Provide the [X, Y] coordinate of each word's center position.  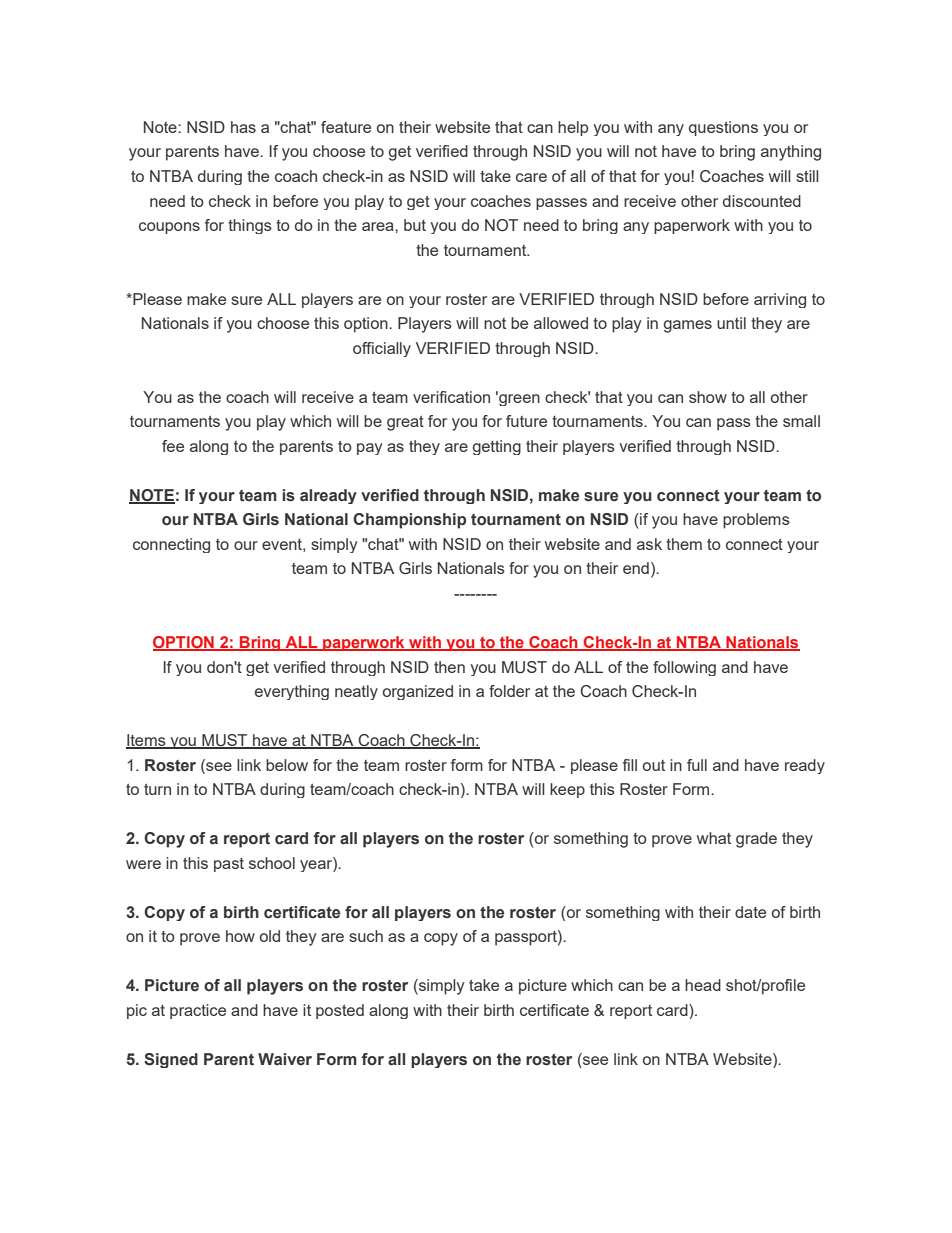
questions [723, 128]
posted [340, 1011]
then [449, 667]
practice [198, 1011]
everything [292, 692]
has [243, 127]
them [684, 544]
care [531, 177]
